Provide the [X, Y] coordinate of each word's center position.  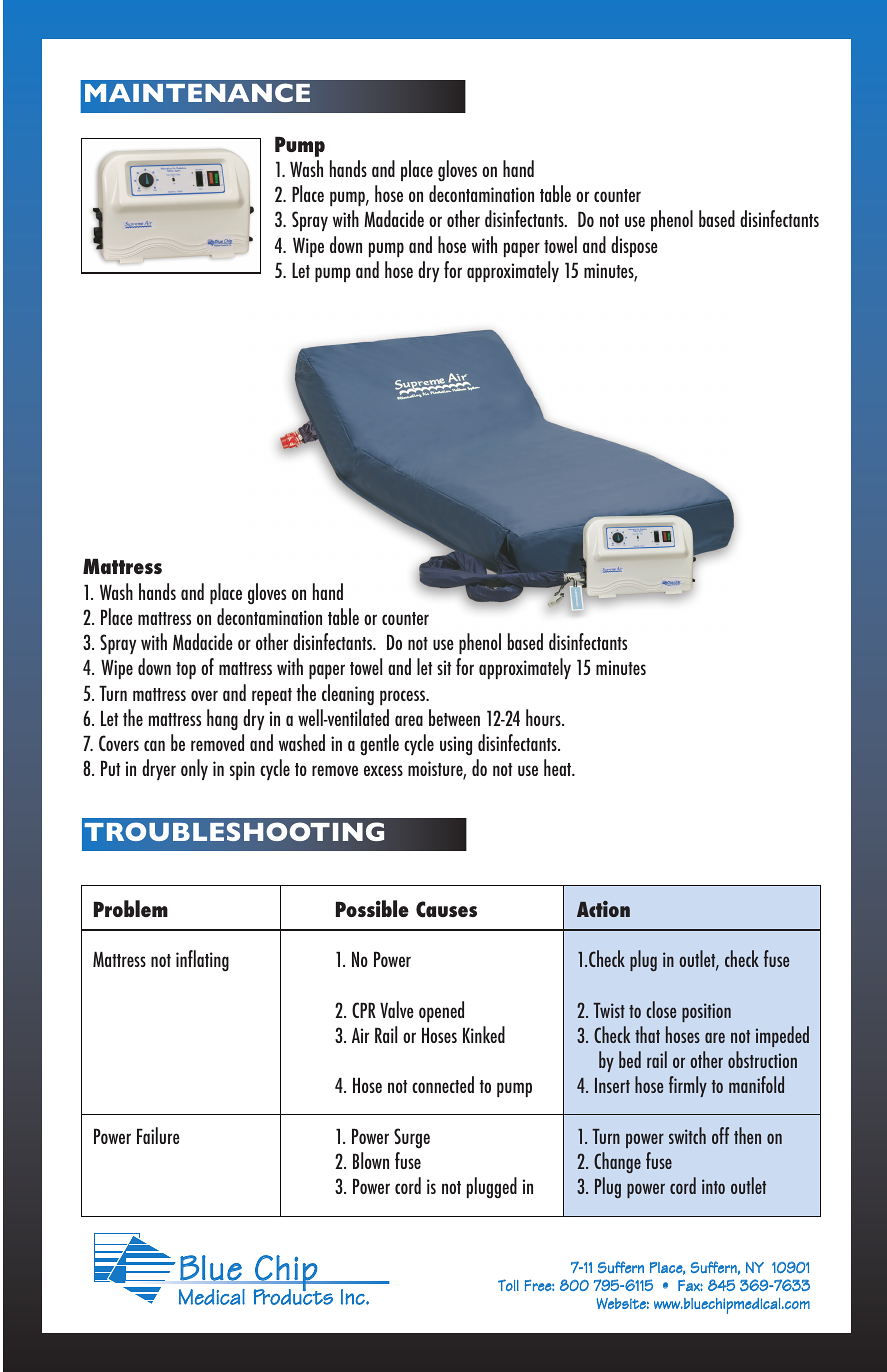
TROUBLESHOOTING [234, 831]
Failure [158, 1135]
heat [559, 767]
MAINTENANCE [197, 92]
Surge [412, 1138]
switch [687, 1135]
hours [544, 717]
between [454, 717]
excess [383, 770]
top [186, 670]
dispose [634, 246]
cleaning [348, 695]
